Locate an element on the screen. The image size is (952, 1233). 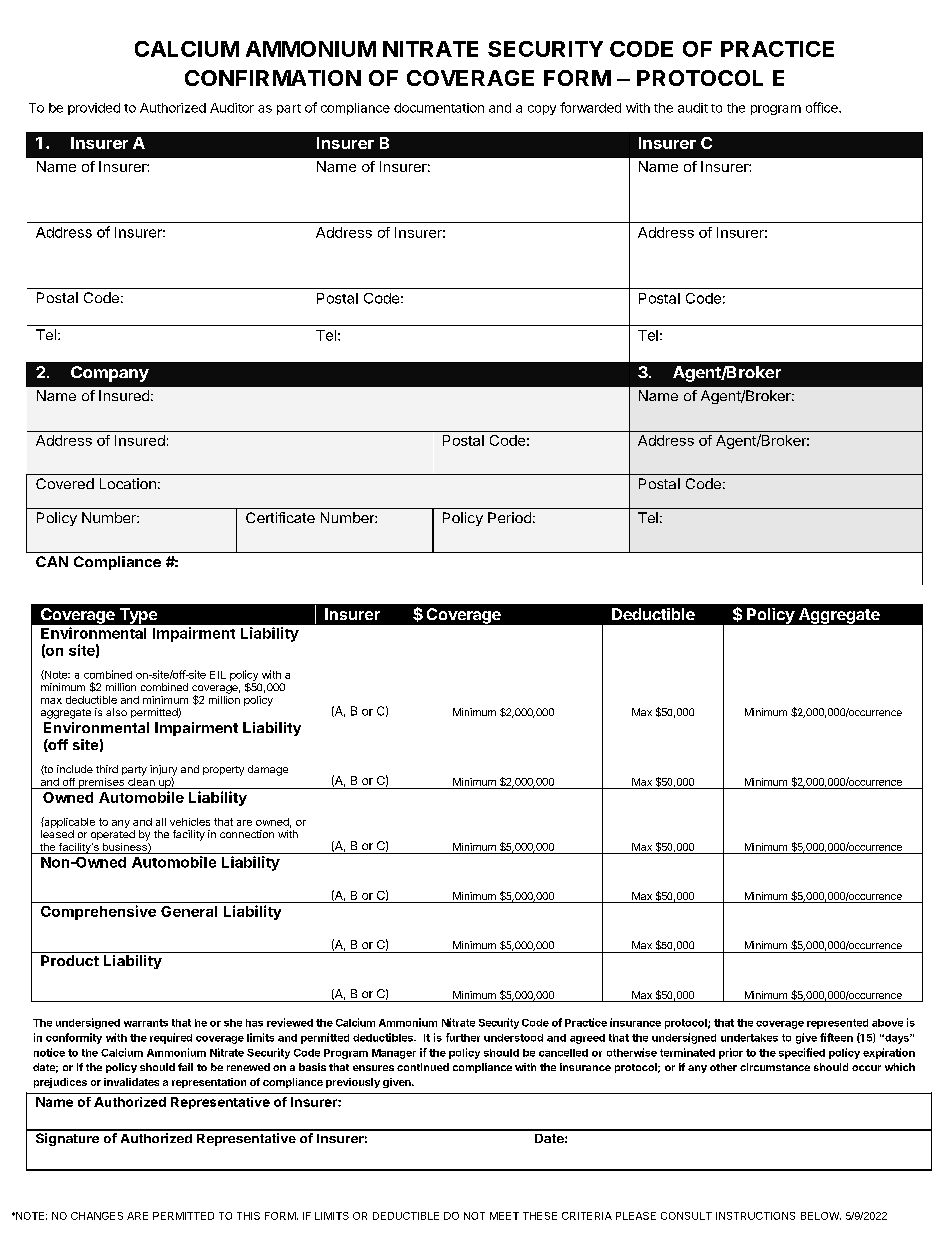
also is located at coordinates (116, 712).
